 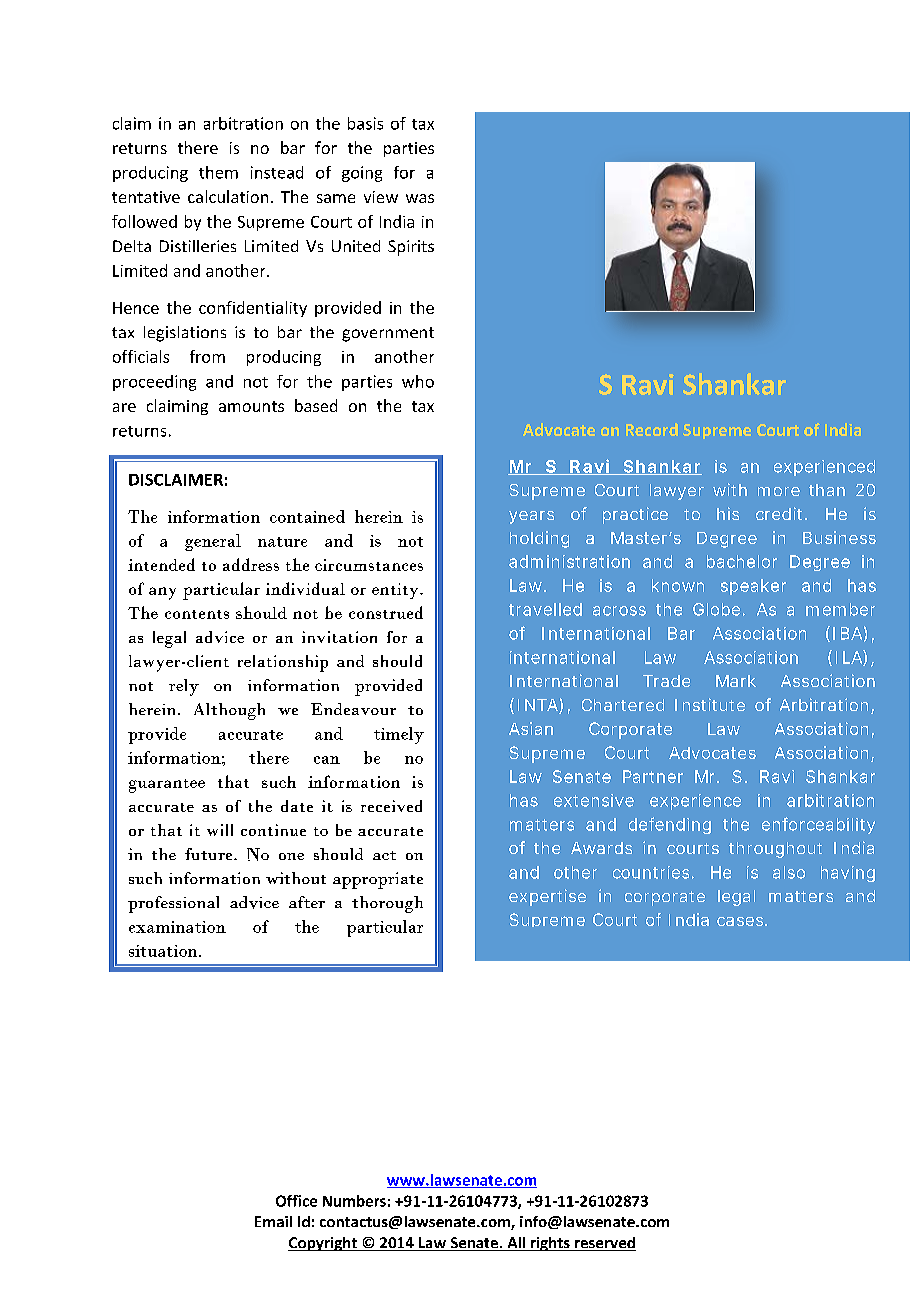 What do you see at coordinates (736, 681) in the document?
I see `Mark` at bounding box center [736, 681].
